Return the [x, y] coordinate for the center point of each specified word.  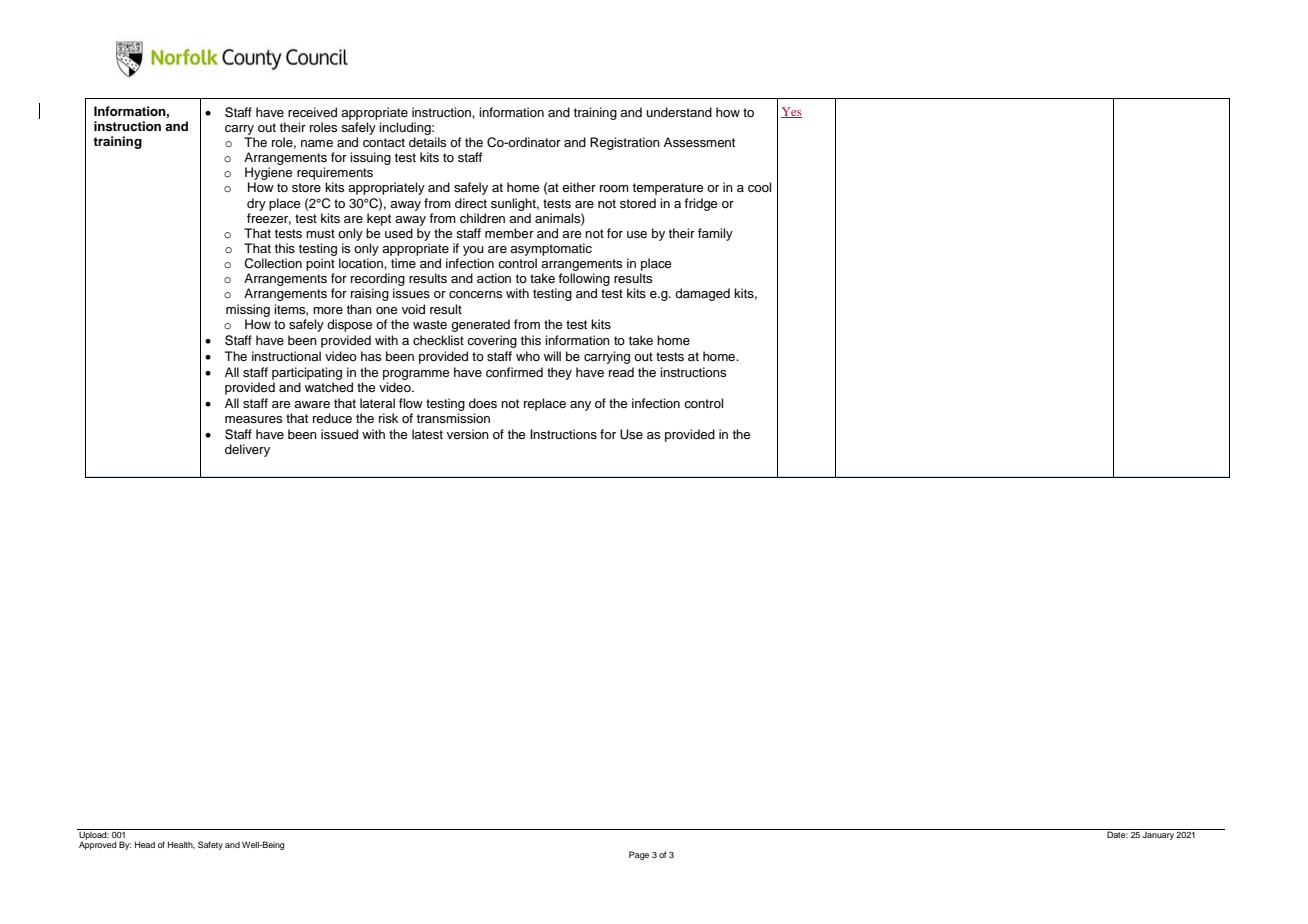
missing [248, 310]
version [468, 434]
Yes [791, 112]
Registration [625, 143]
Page [639, 855]
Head [145, 844]
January [1158, 834]
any [580, 406]
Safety [210, 845]
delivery [247, 450]
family [715, 234]
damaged [702, 294]
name [317, 143]
